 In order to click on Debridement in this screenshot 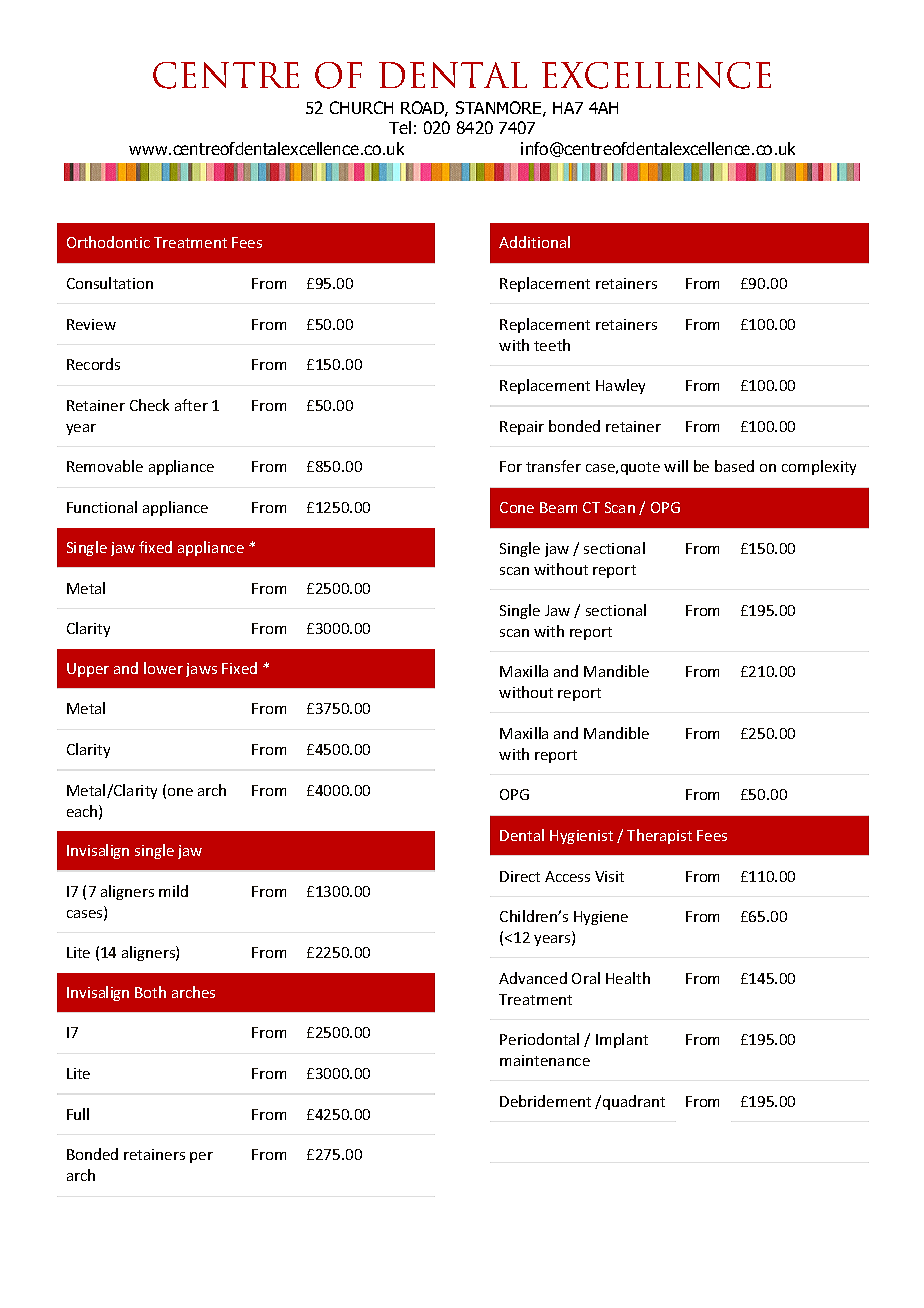, I will do `click(545, 1101)`.
